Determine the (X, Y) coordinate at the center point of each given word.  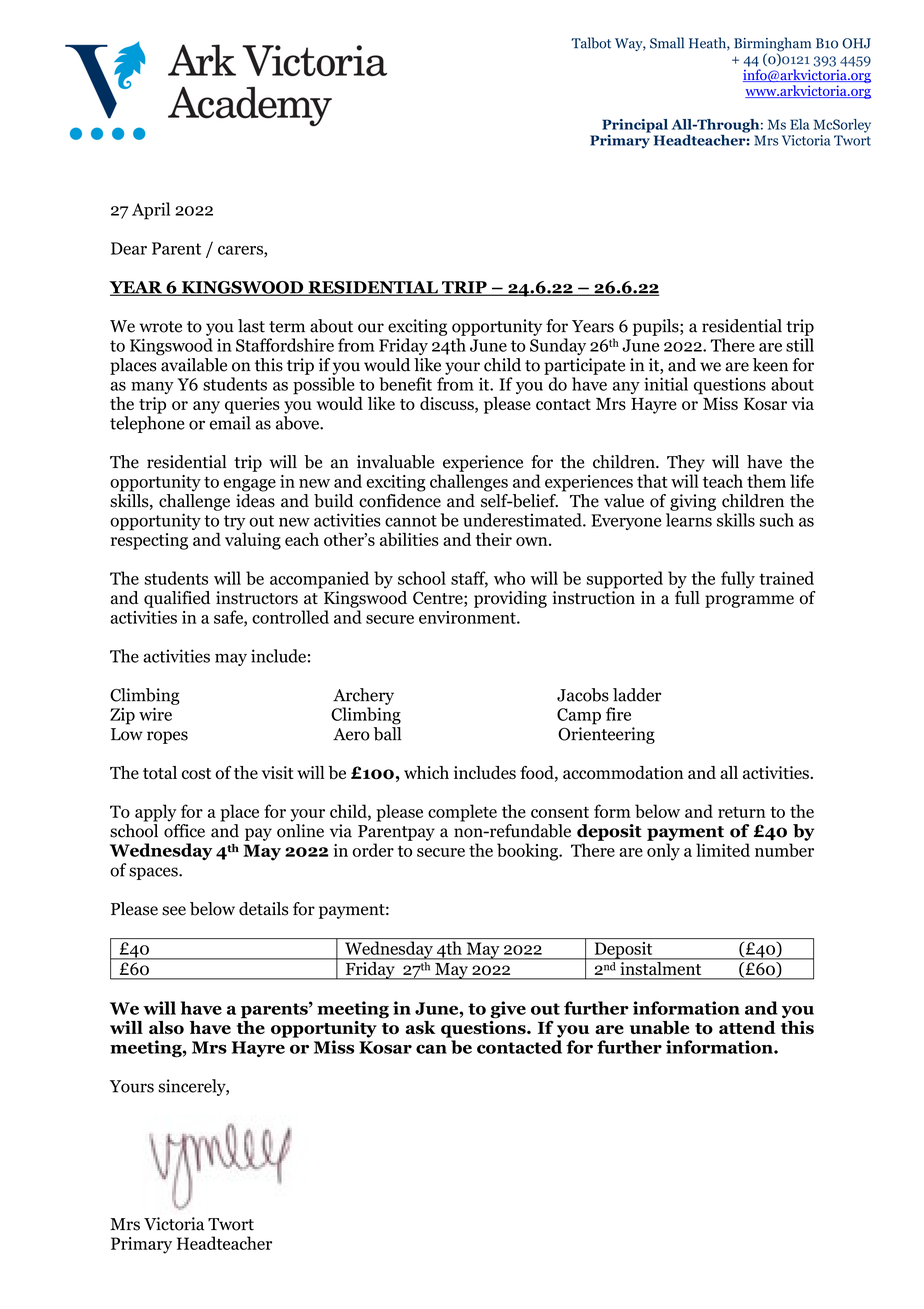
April (151, 211)
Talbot (591, 43)
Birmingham (772, 45)
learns (689, 520)
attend (747, 1027)
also (166, 1028)
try (235, 524)
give (508, 1010)
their (494, 539)
